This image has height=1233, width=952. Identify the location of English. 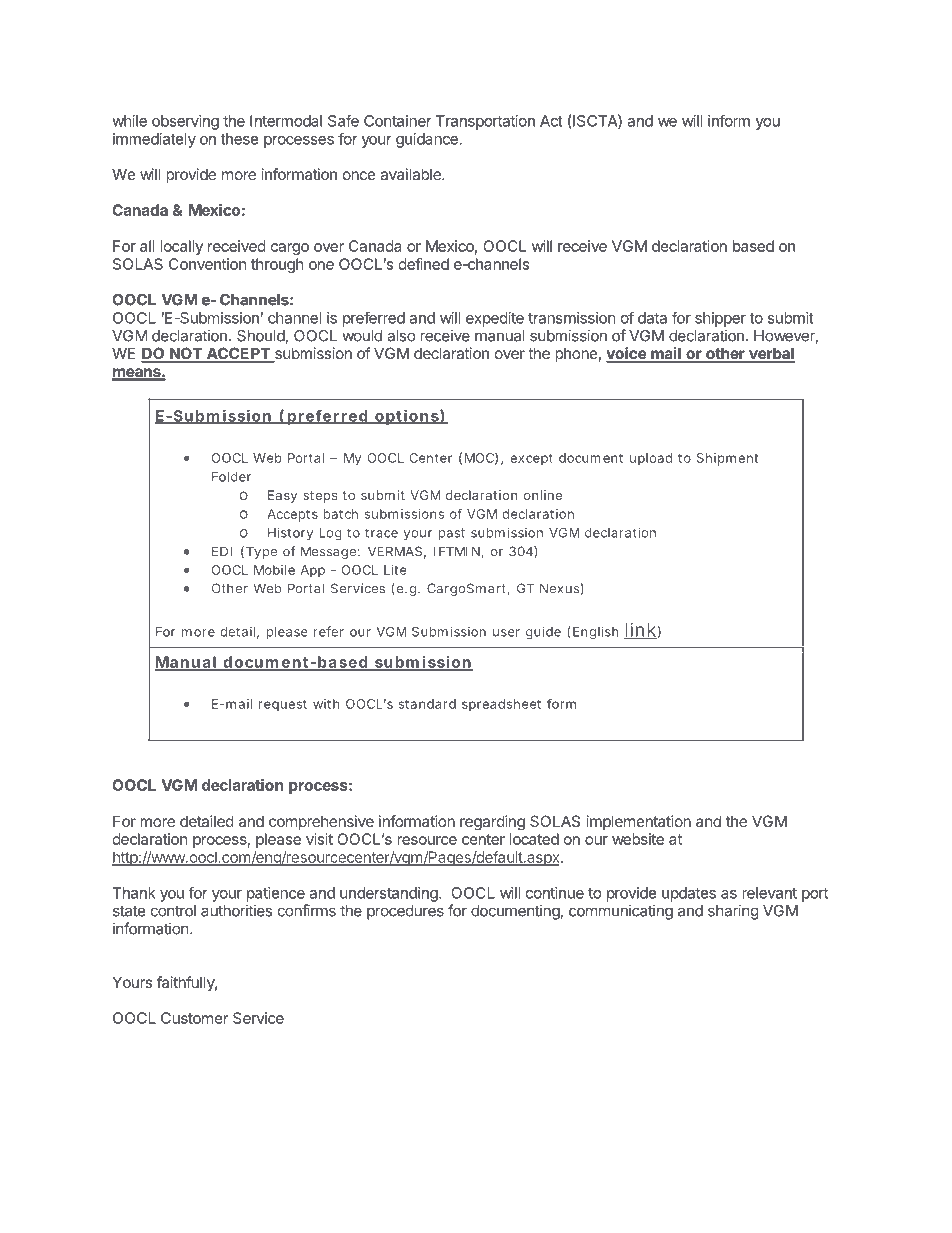
(595, 633).
